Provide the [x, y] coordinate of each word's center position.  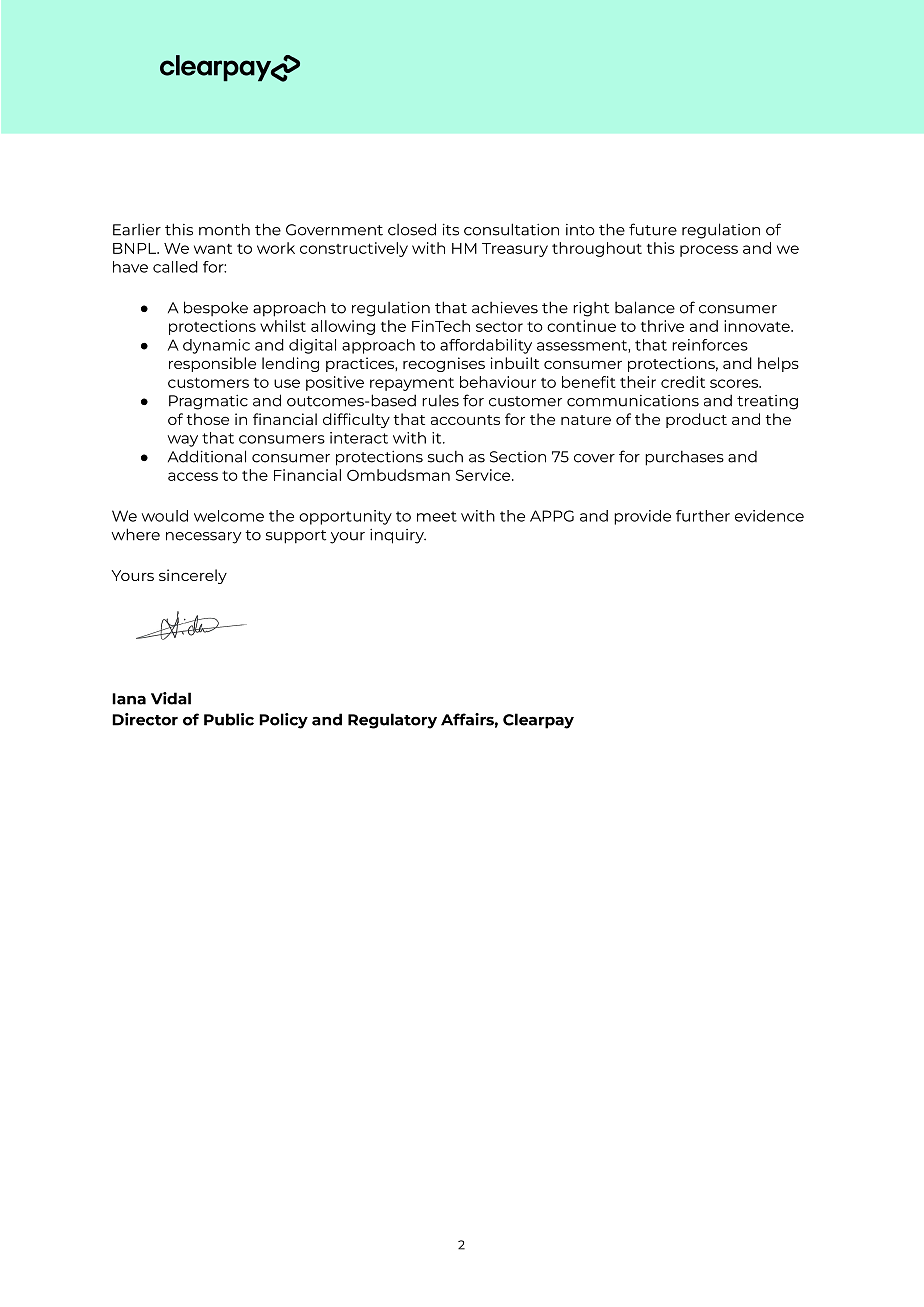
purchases [684, 458]
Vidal [171, 698]
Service [484, 475]
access [193, 476]
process [709, 251]
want [213, 249]
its [451, 229]
